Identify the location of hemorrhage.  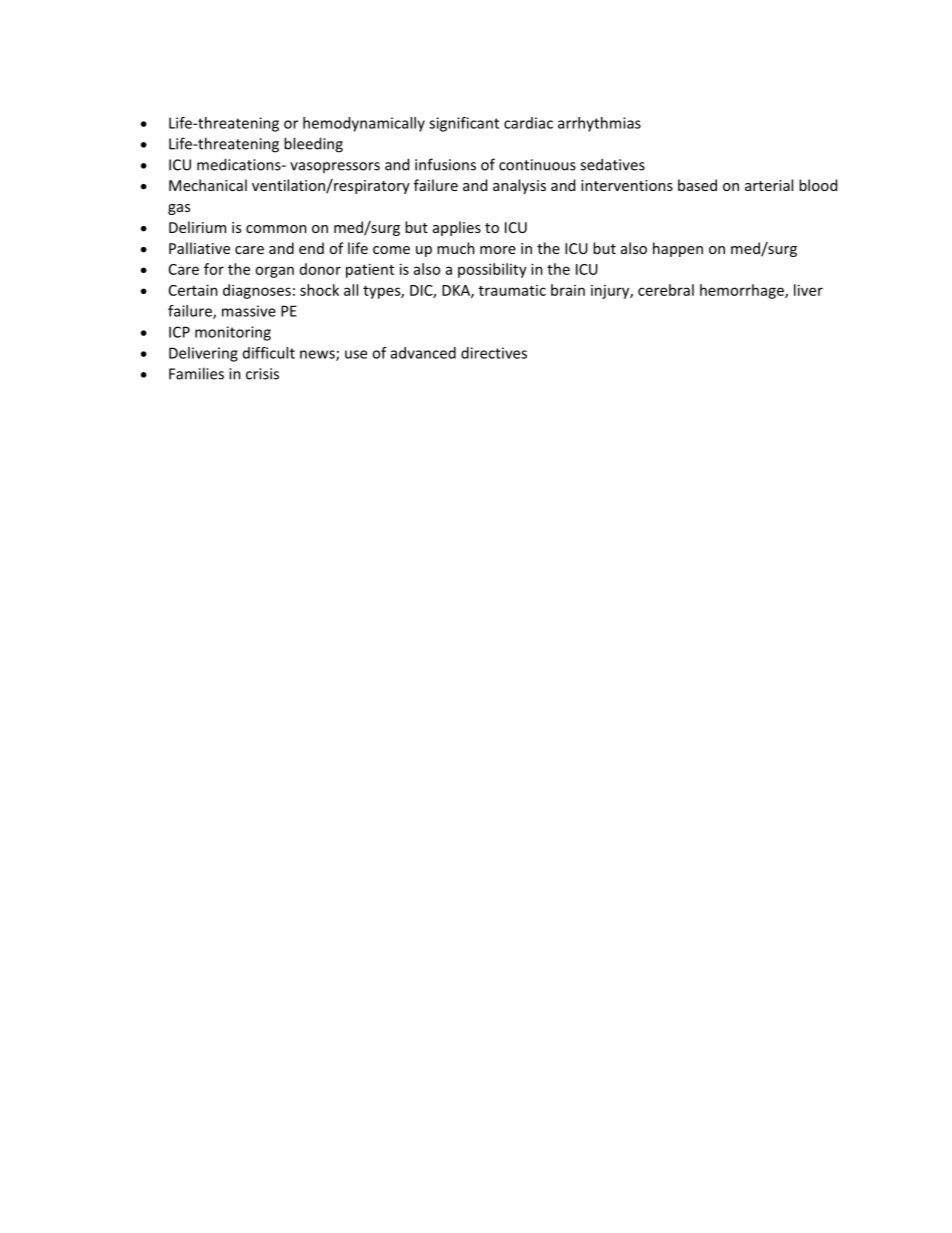
(743, 291).
